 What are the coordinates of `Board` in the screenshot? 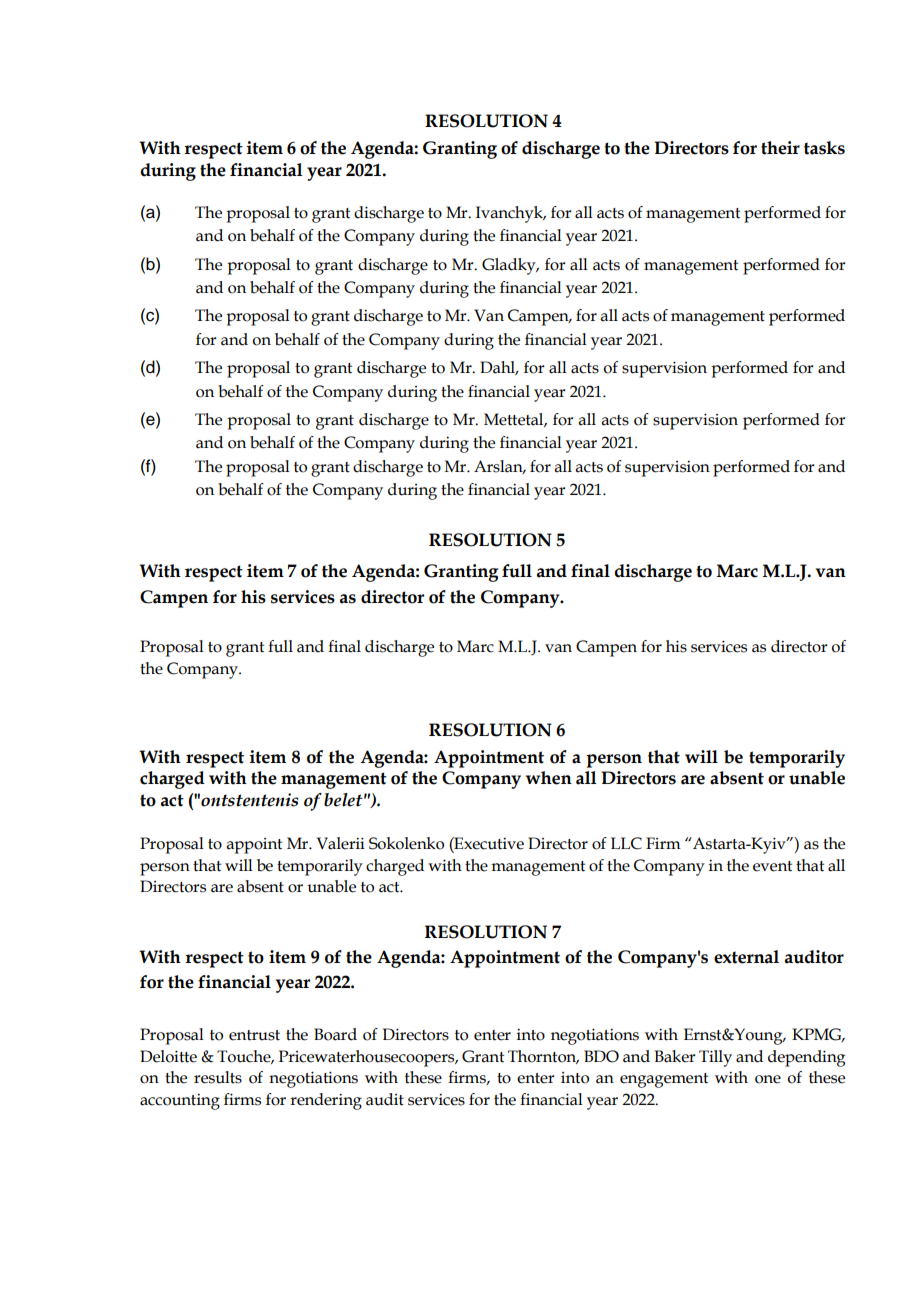 It's located at (335, 1034).
